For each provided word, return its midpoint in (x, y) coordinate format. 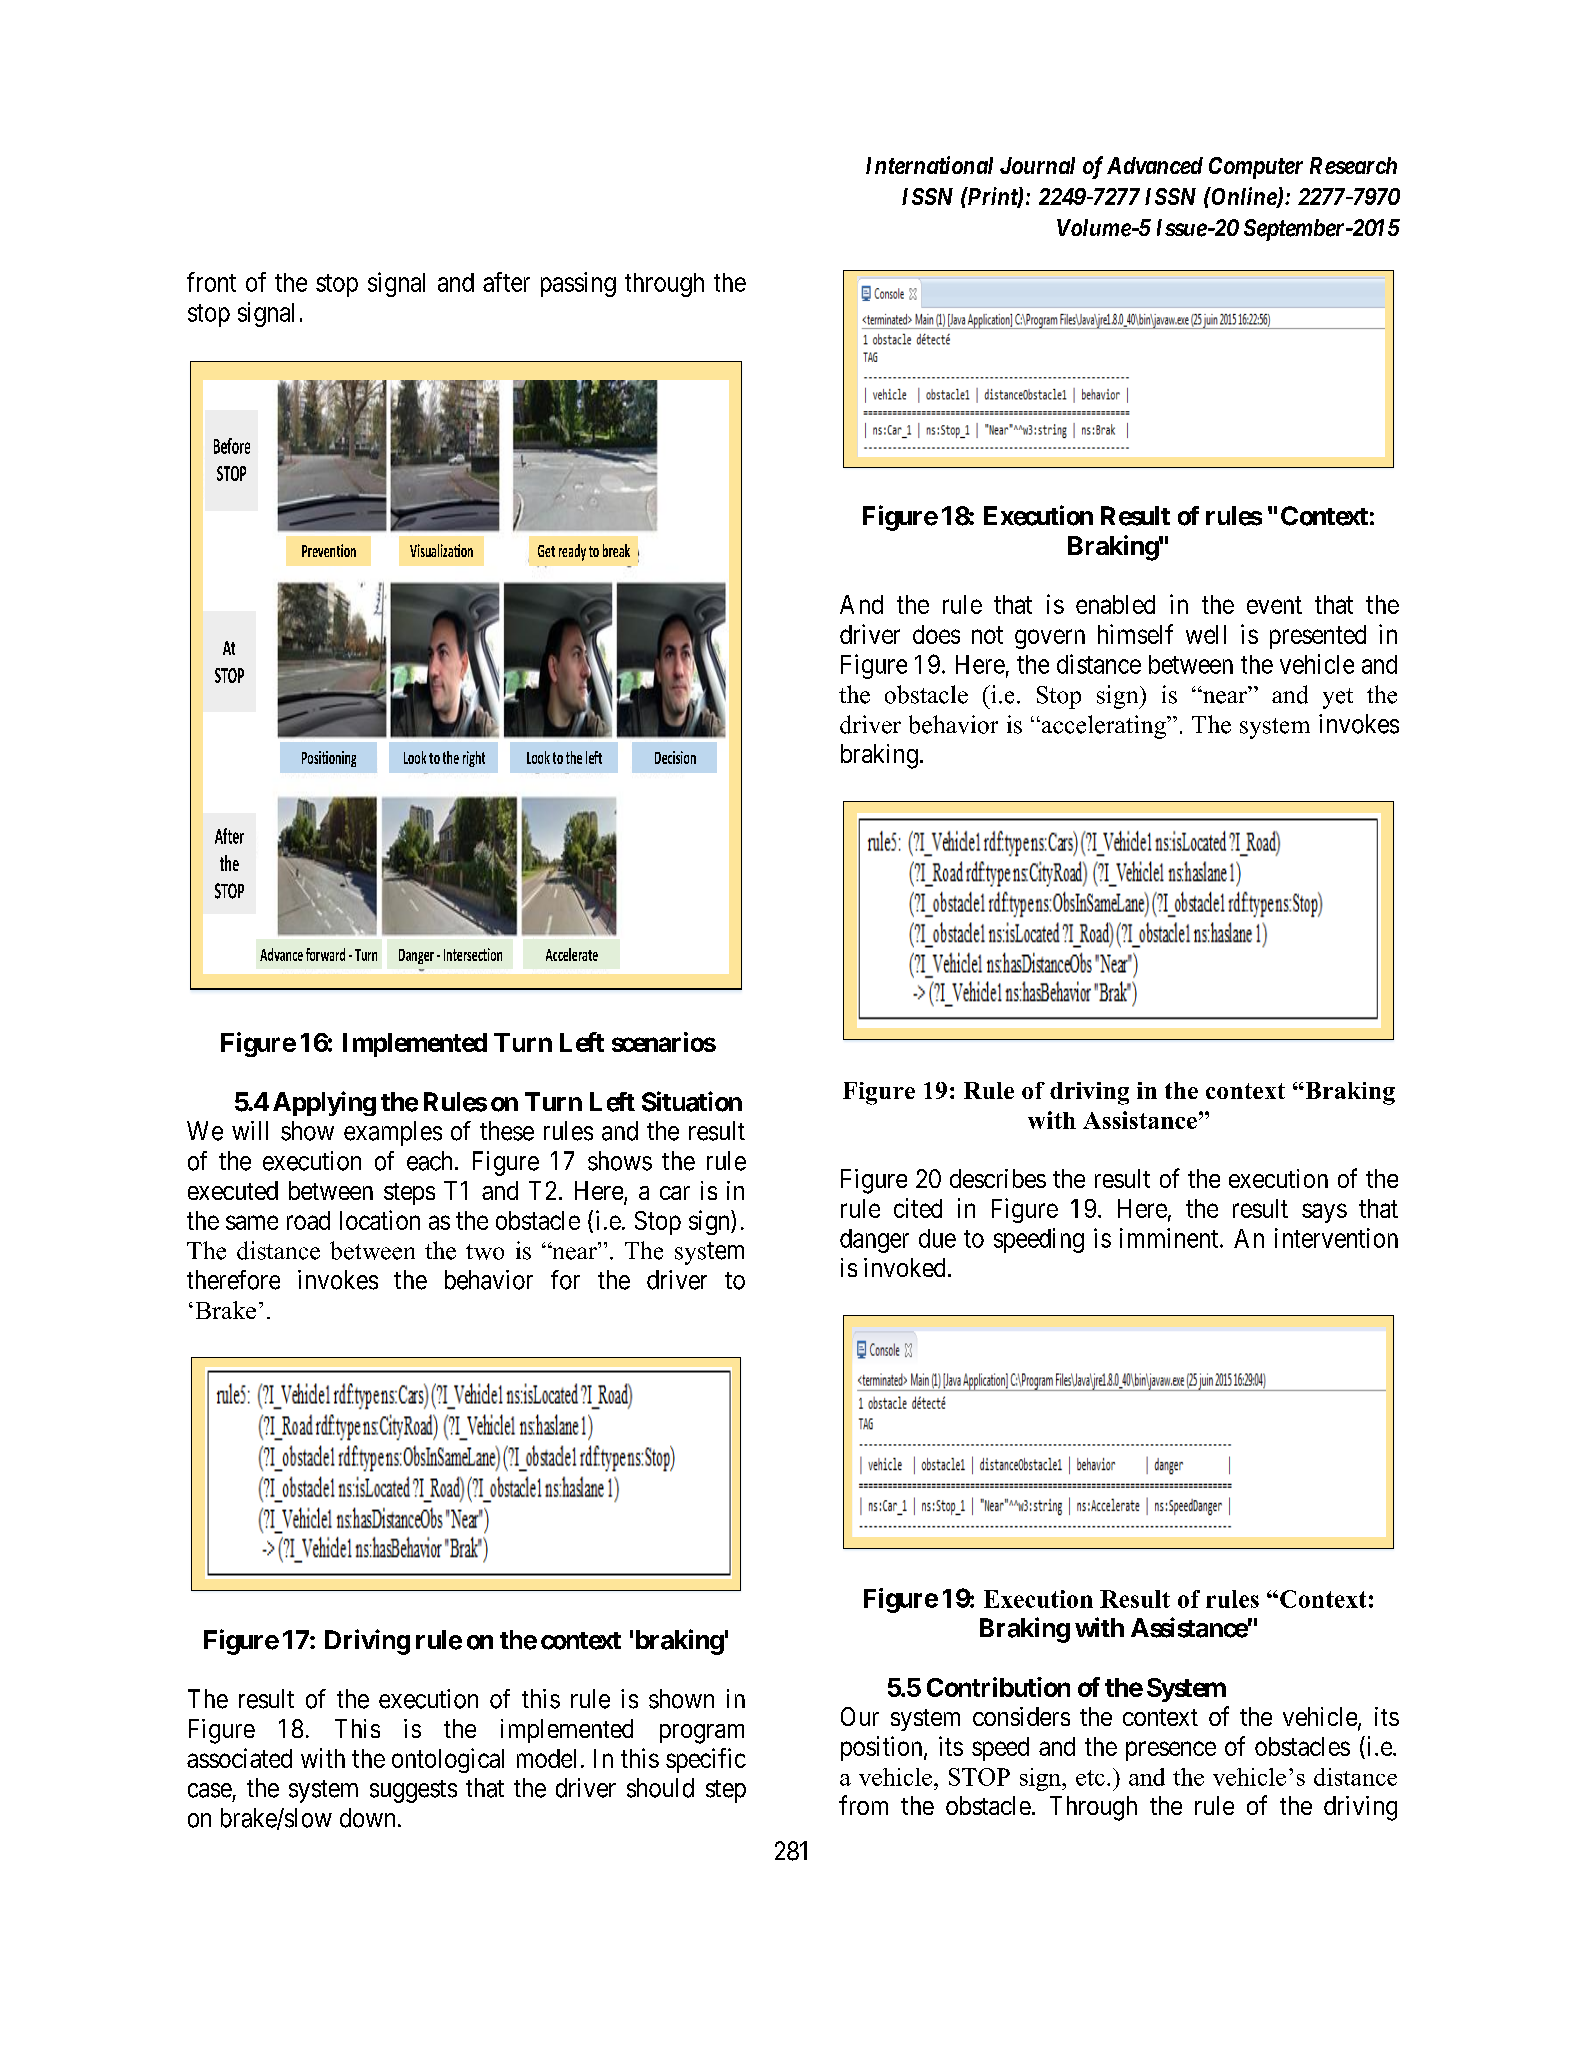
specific (706, 1760)
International (929, 165)
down (367, 1818)
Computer (1256, 168)
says (1324, 1213)
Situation (692, 1101)
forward (325, 954)
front (211, 282)
